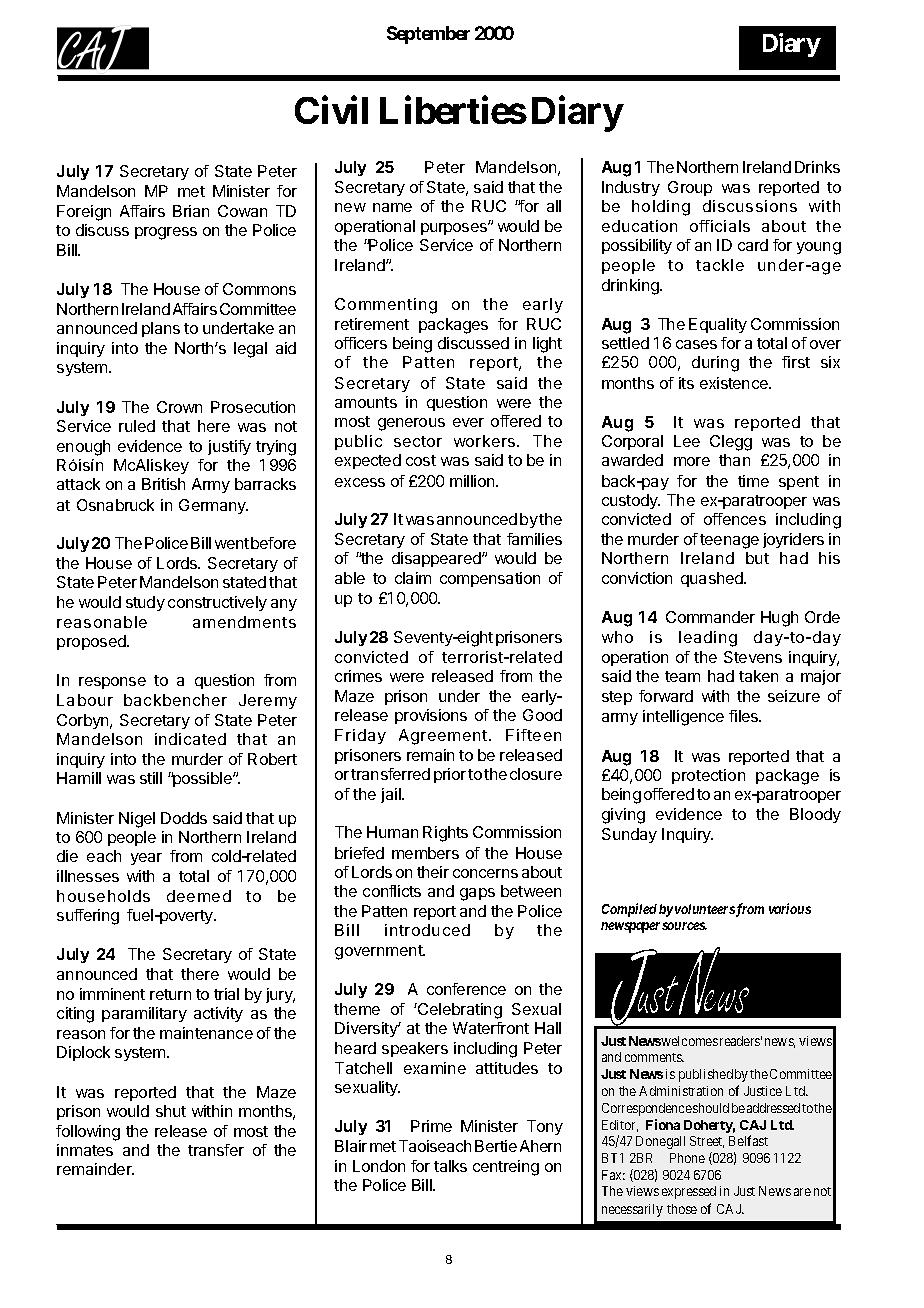  I want to click on talks, so click(450, 1166).
